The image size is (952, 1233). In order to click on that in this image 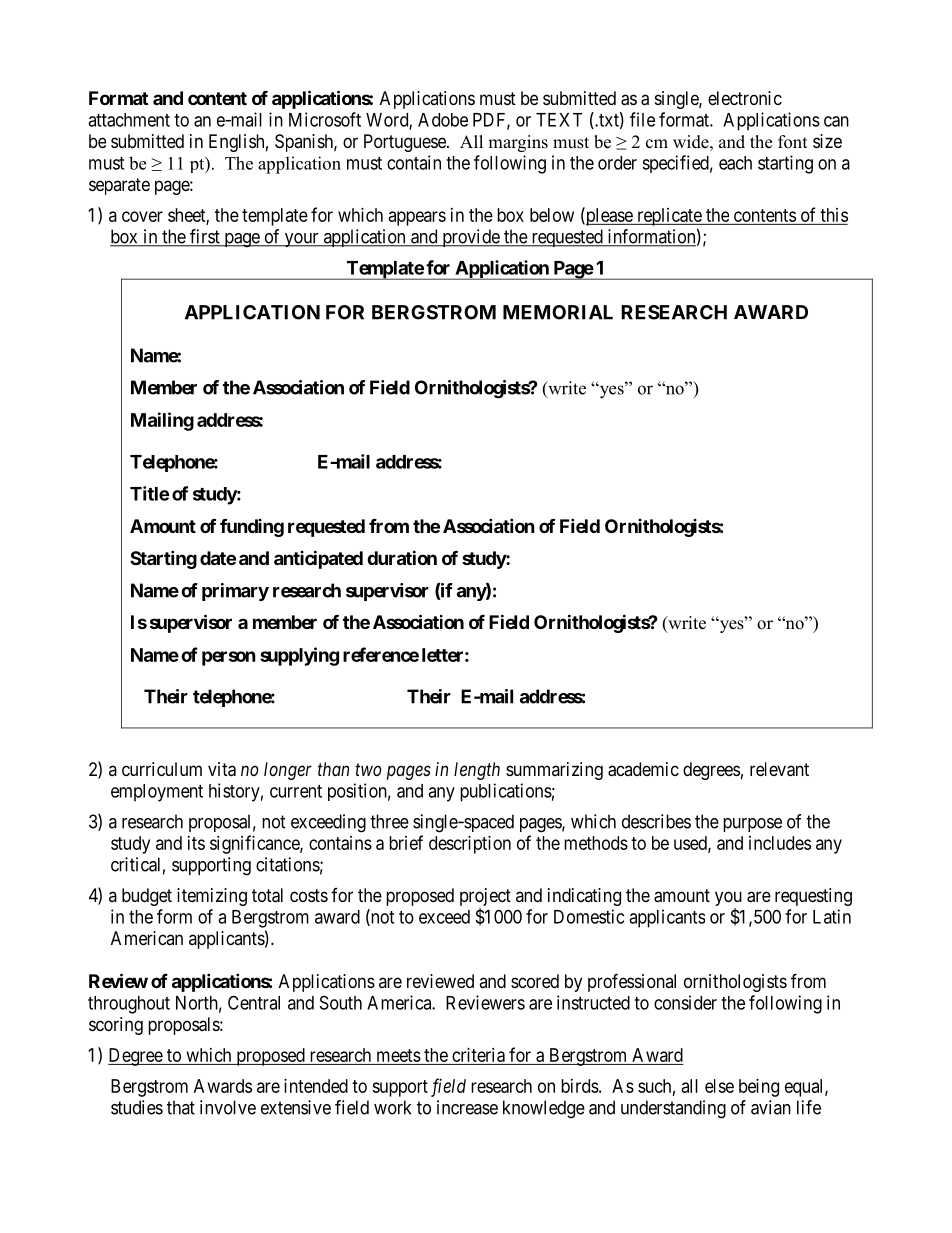, I will do `click(181, 1107)`.
